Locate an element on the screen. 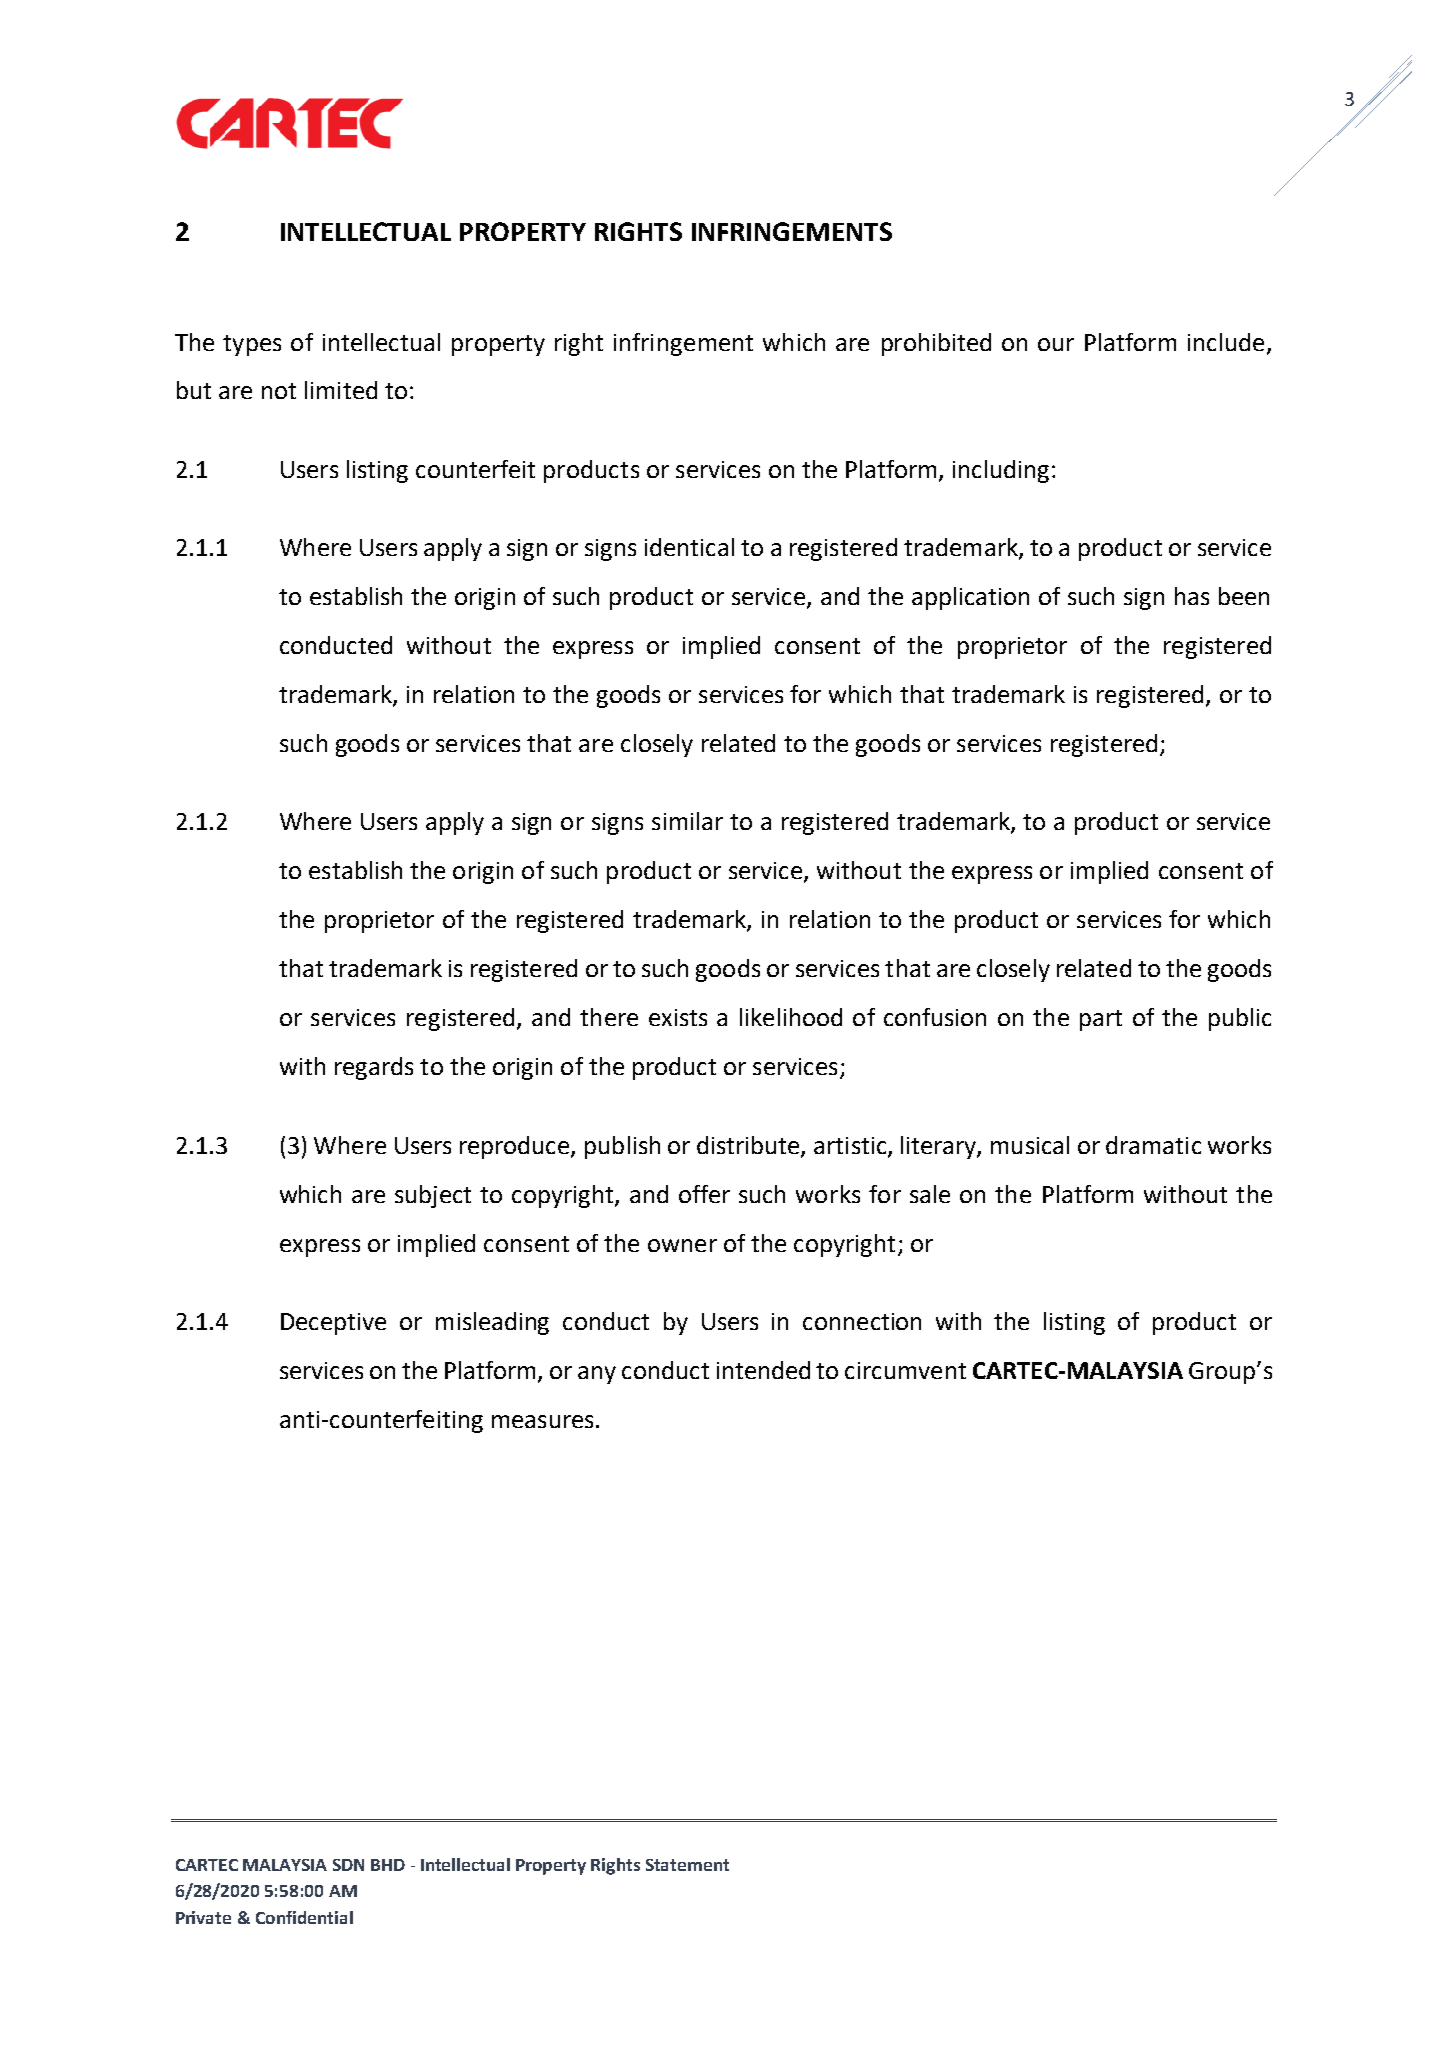 The height and width of the screenshot is (2049, 1448). identical is located at coordinates (689, 547).
